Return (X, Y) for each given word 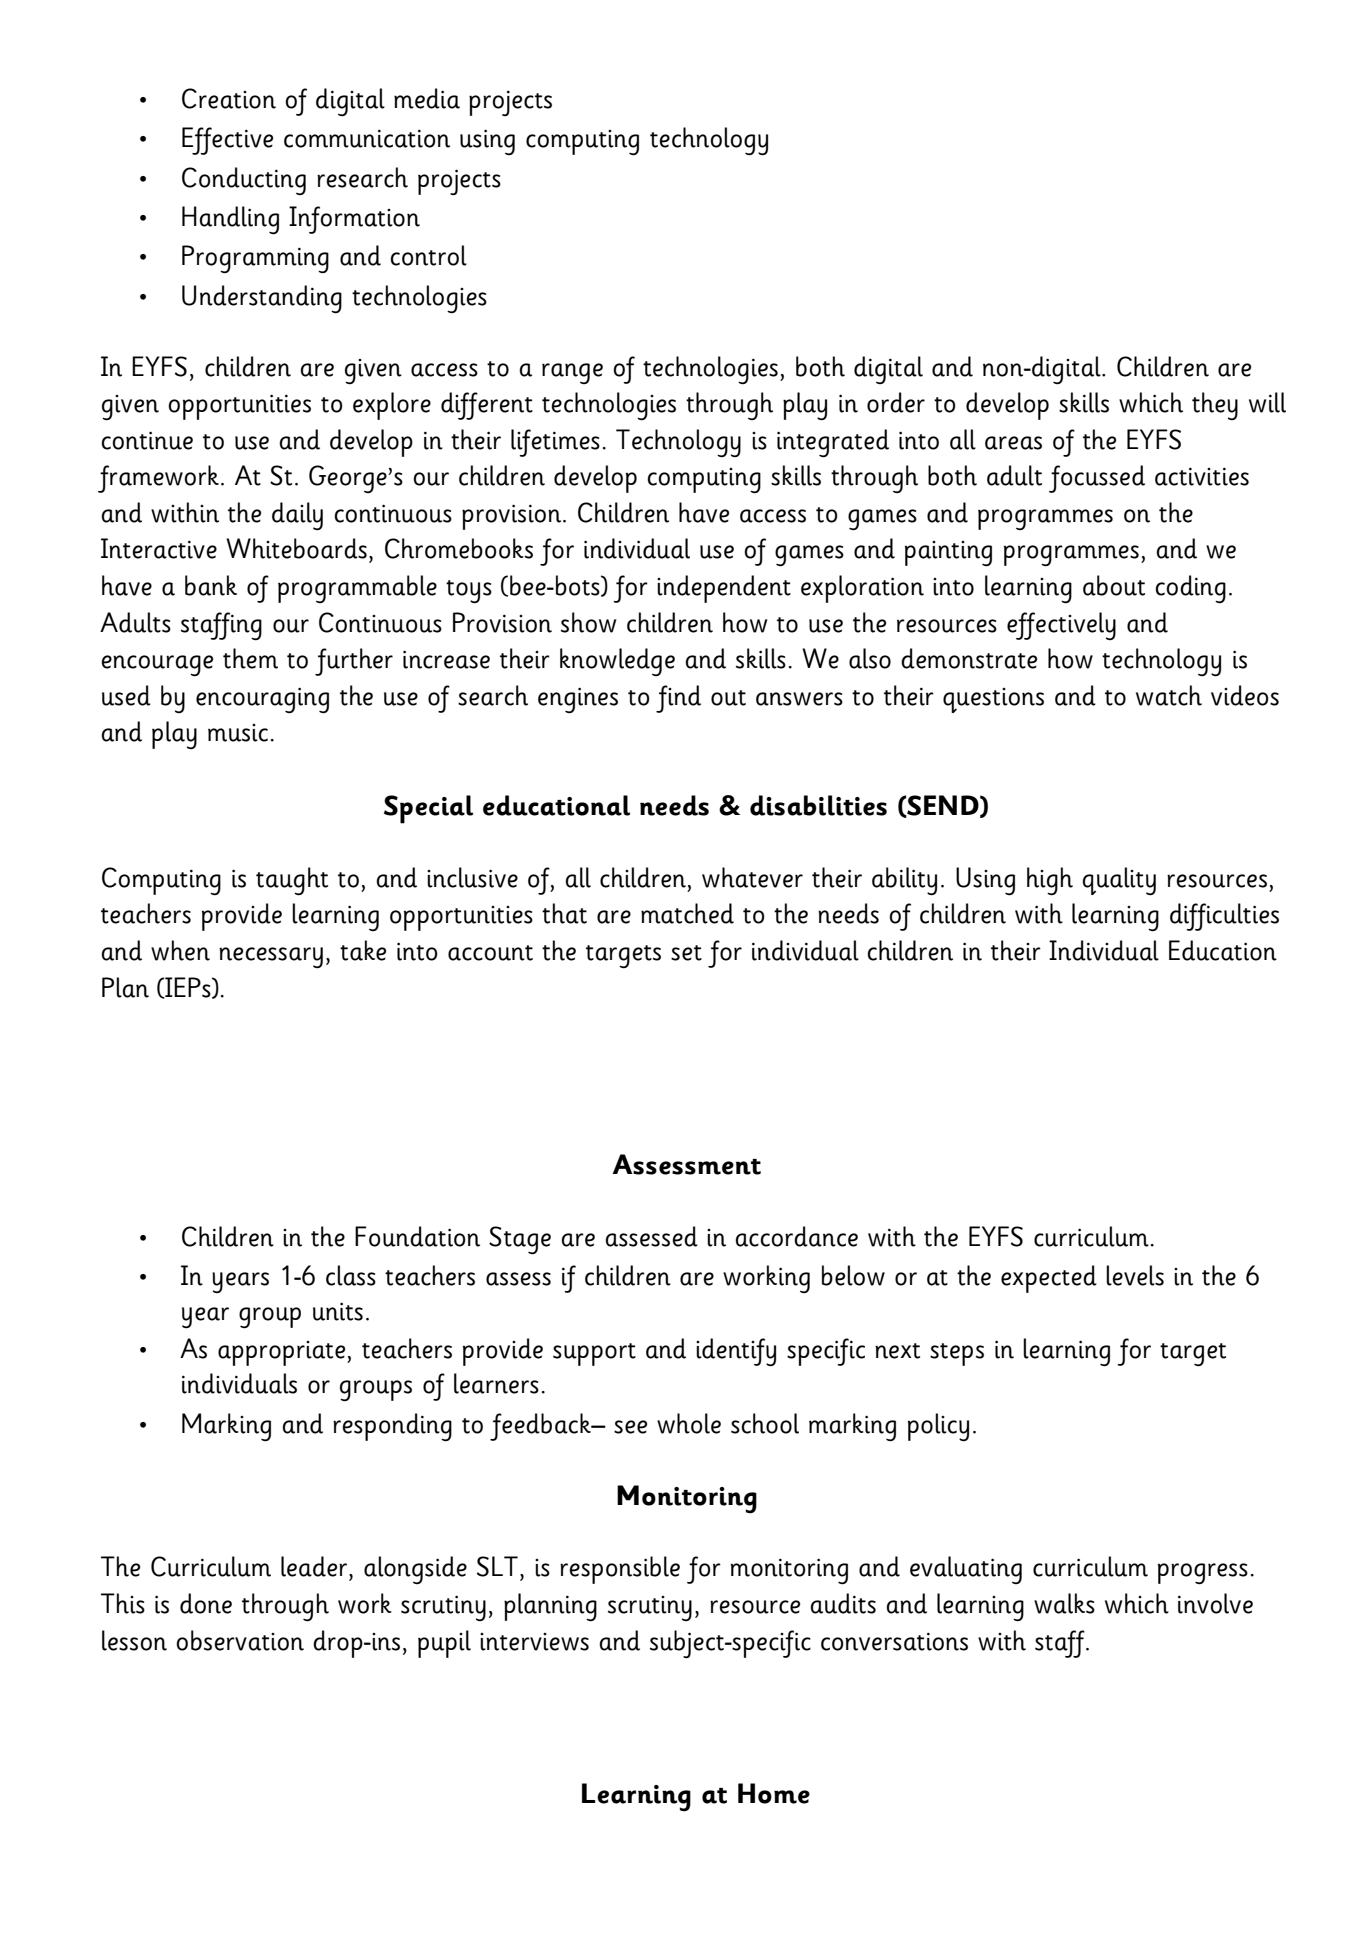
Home (774, 1793)
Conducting (244, 181)
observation (240, 1640)
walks (1064, 1603)
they (1215, 406)
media (427, 98)
